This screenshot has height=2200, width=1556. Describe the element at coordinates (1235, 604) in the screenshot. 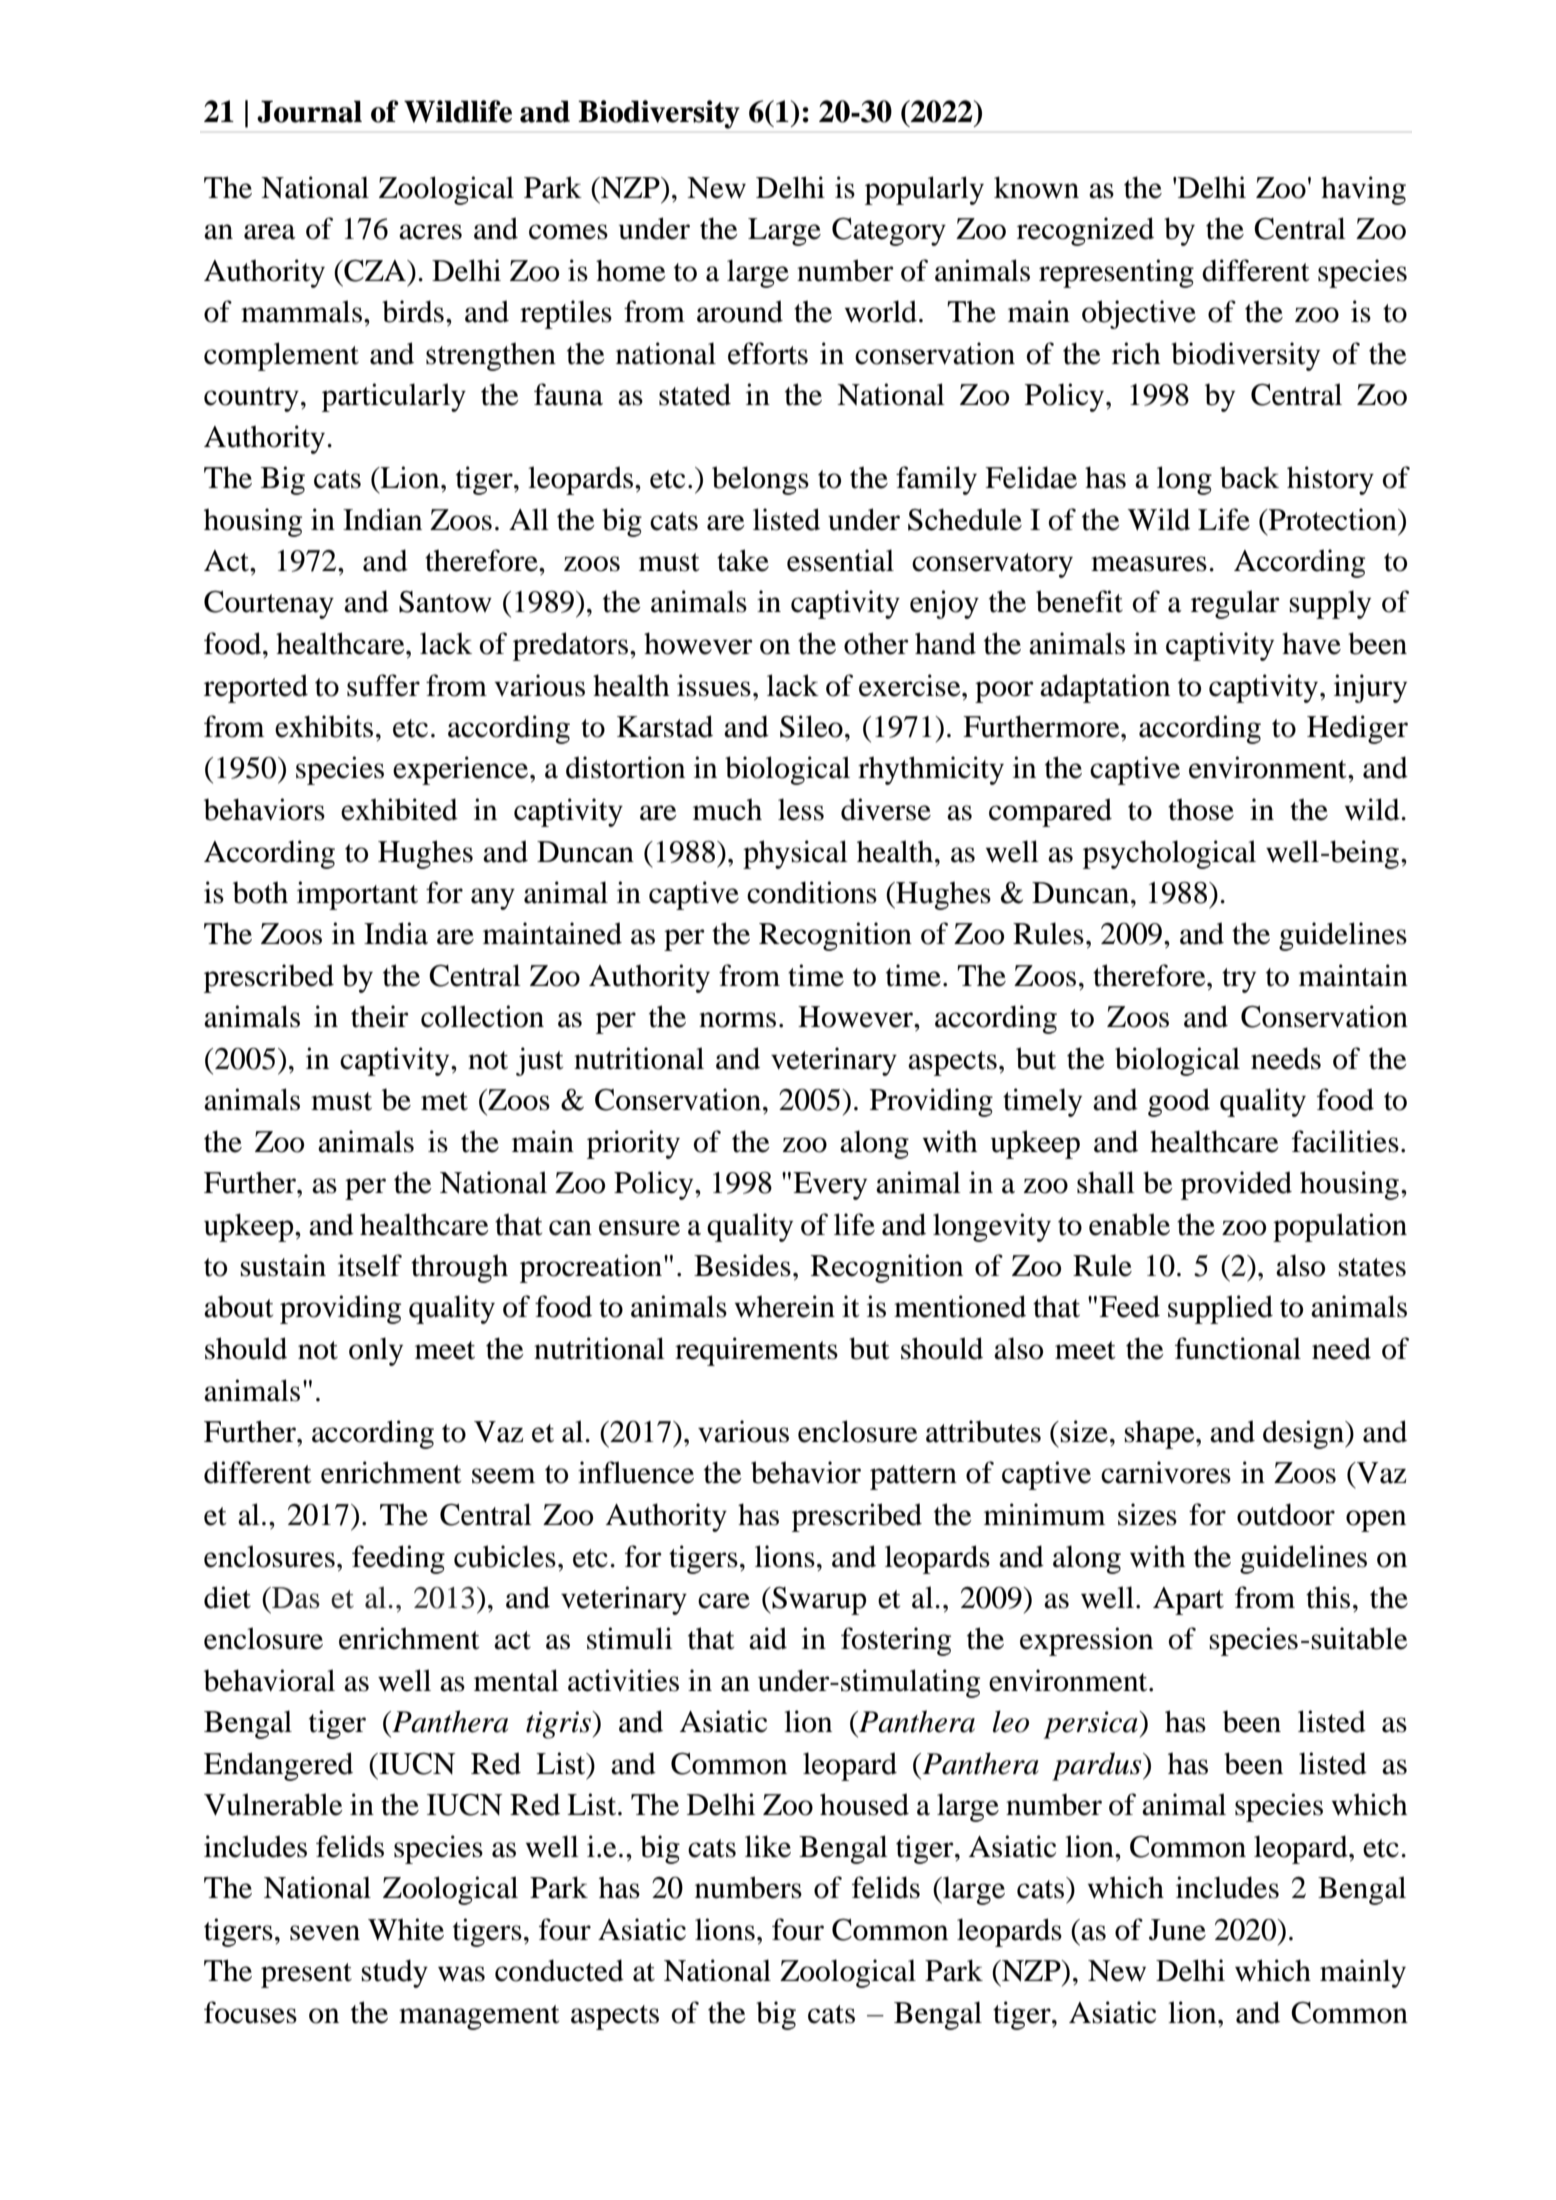

I see `regular` at that location.
